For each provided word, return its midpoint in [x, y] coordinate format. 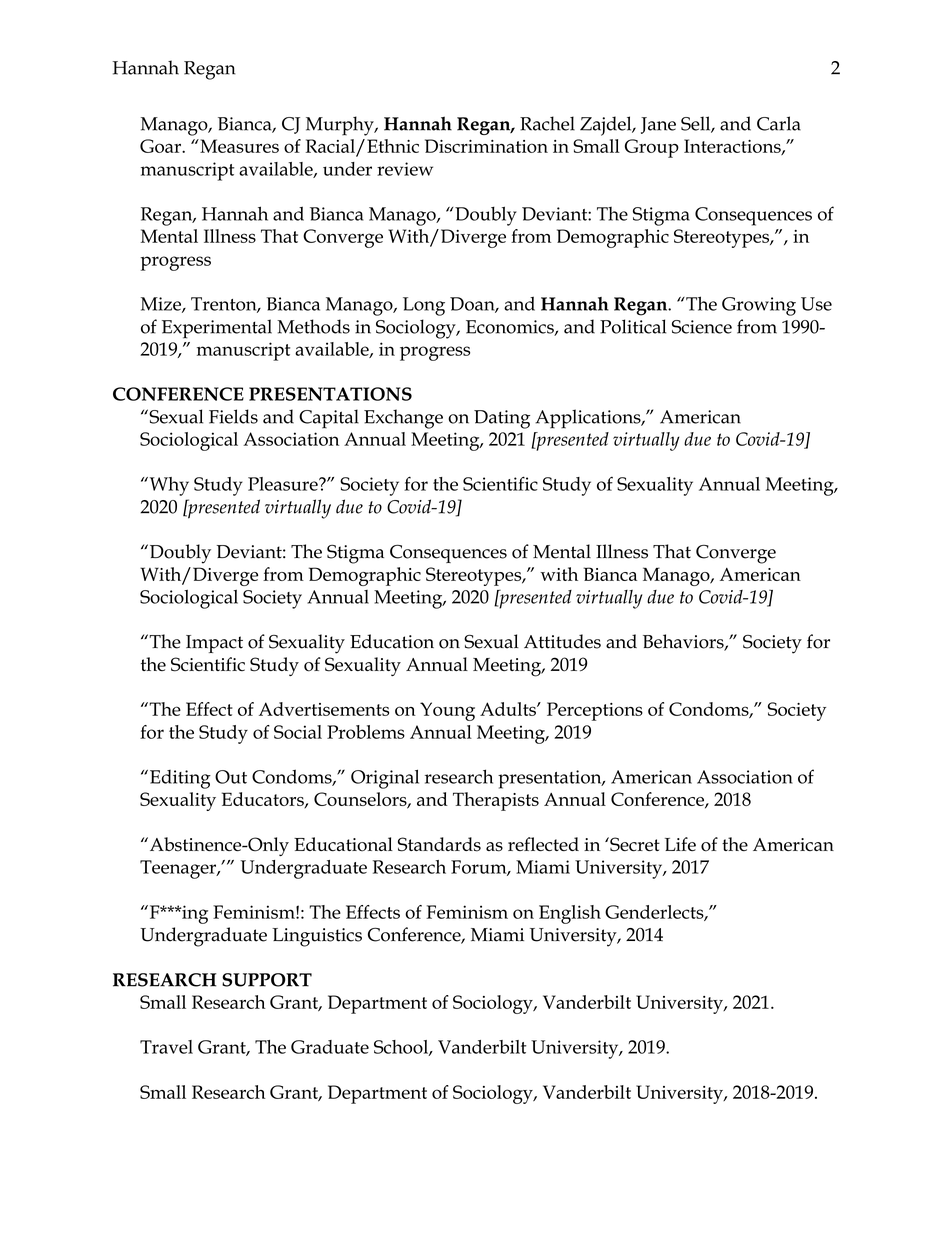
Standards [439, 844]
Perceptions [595, 711]
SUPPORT [267, 980]
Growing [759, 306]
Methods [313, 326]
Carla [779, 123]
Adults [509, 709]
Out [231, 777]
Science [702, 327]
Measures [238, 146]
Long [424, 306]
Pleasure [284, 484]
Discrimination [486, 146]
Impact [214, 644]
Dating [502, 419]
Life [680, 844]
